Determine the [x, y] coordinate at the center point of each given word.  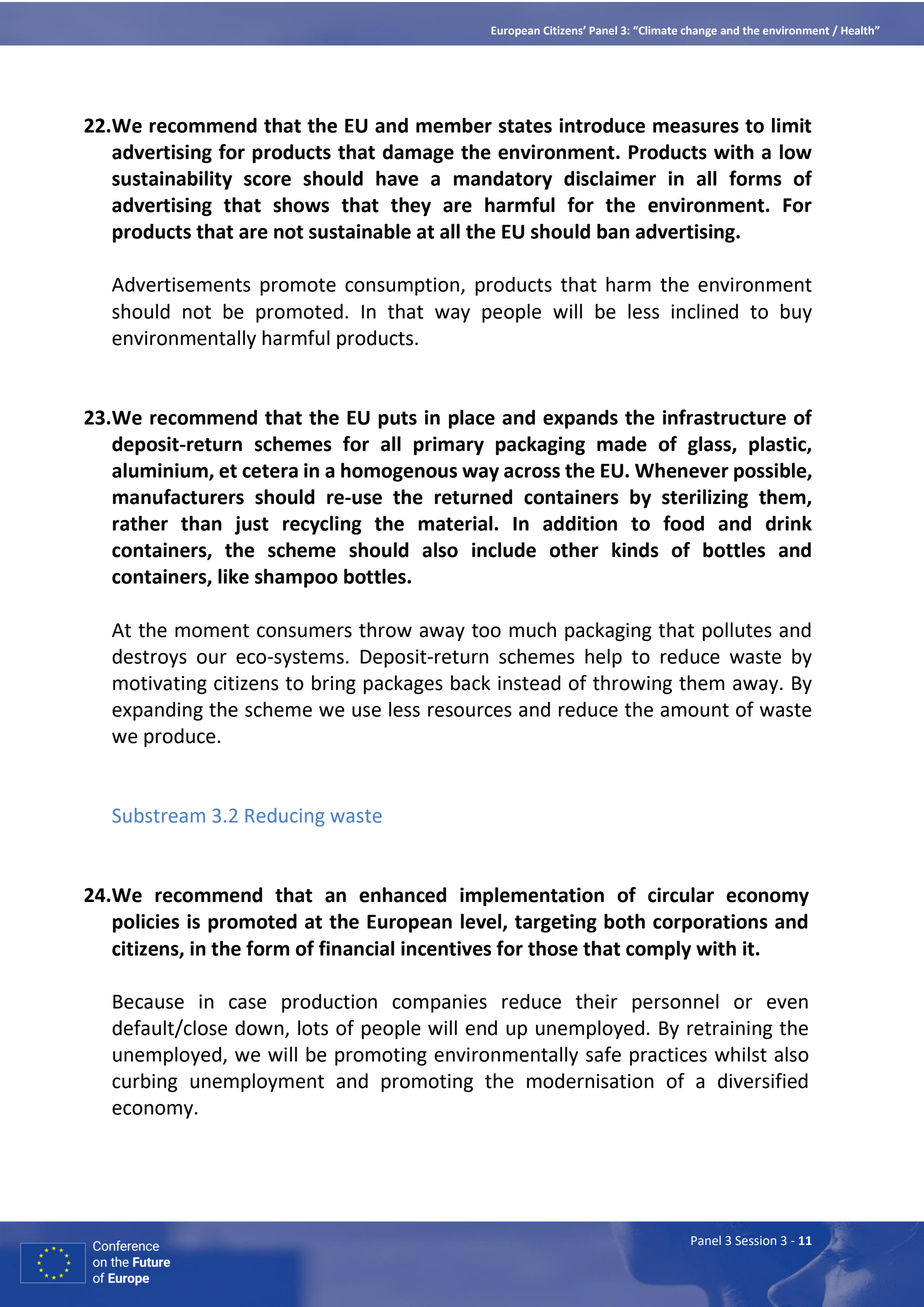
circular [681, 895]
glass [710, 445]
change [699, 31]
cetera [270, 471]
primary [449, 445]
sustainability [172, 180]
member [454, 125]
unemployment [257, 1082]
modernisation [590, 1081]
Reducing [284, 817]
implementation [532, 896]
